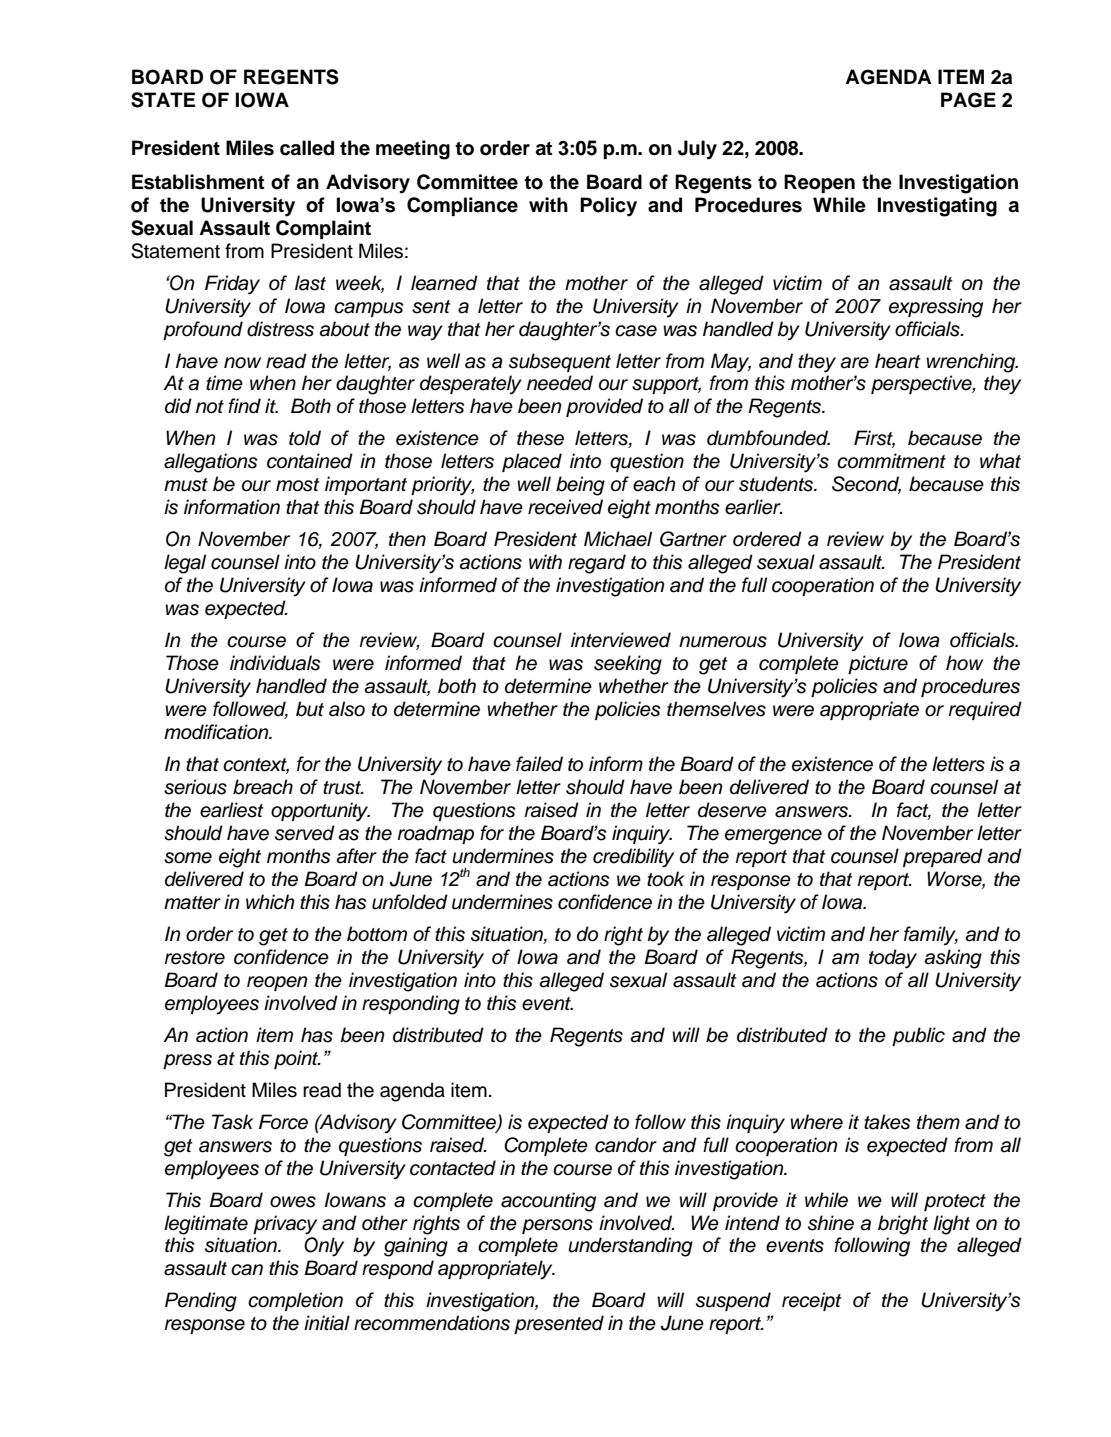 The image size is (1111, 1437). Describe the element at coordinates (898, 361) in the document. I see `heart` at that location.
